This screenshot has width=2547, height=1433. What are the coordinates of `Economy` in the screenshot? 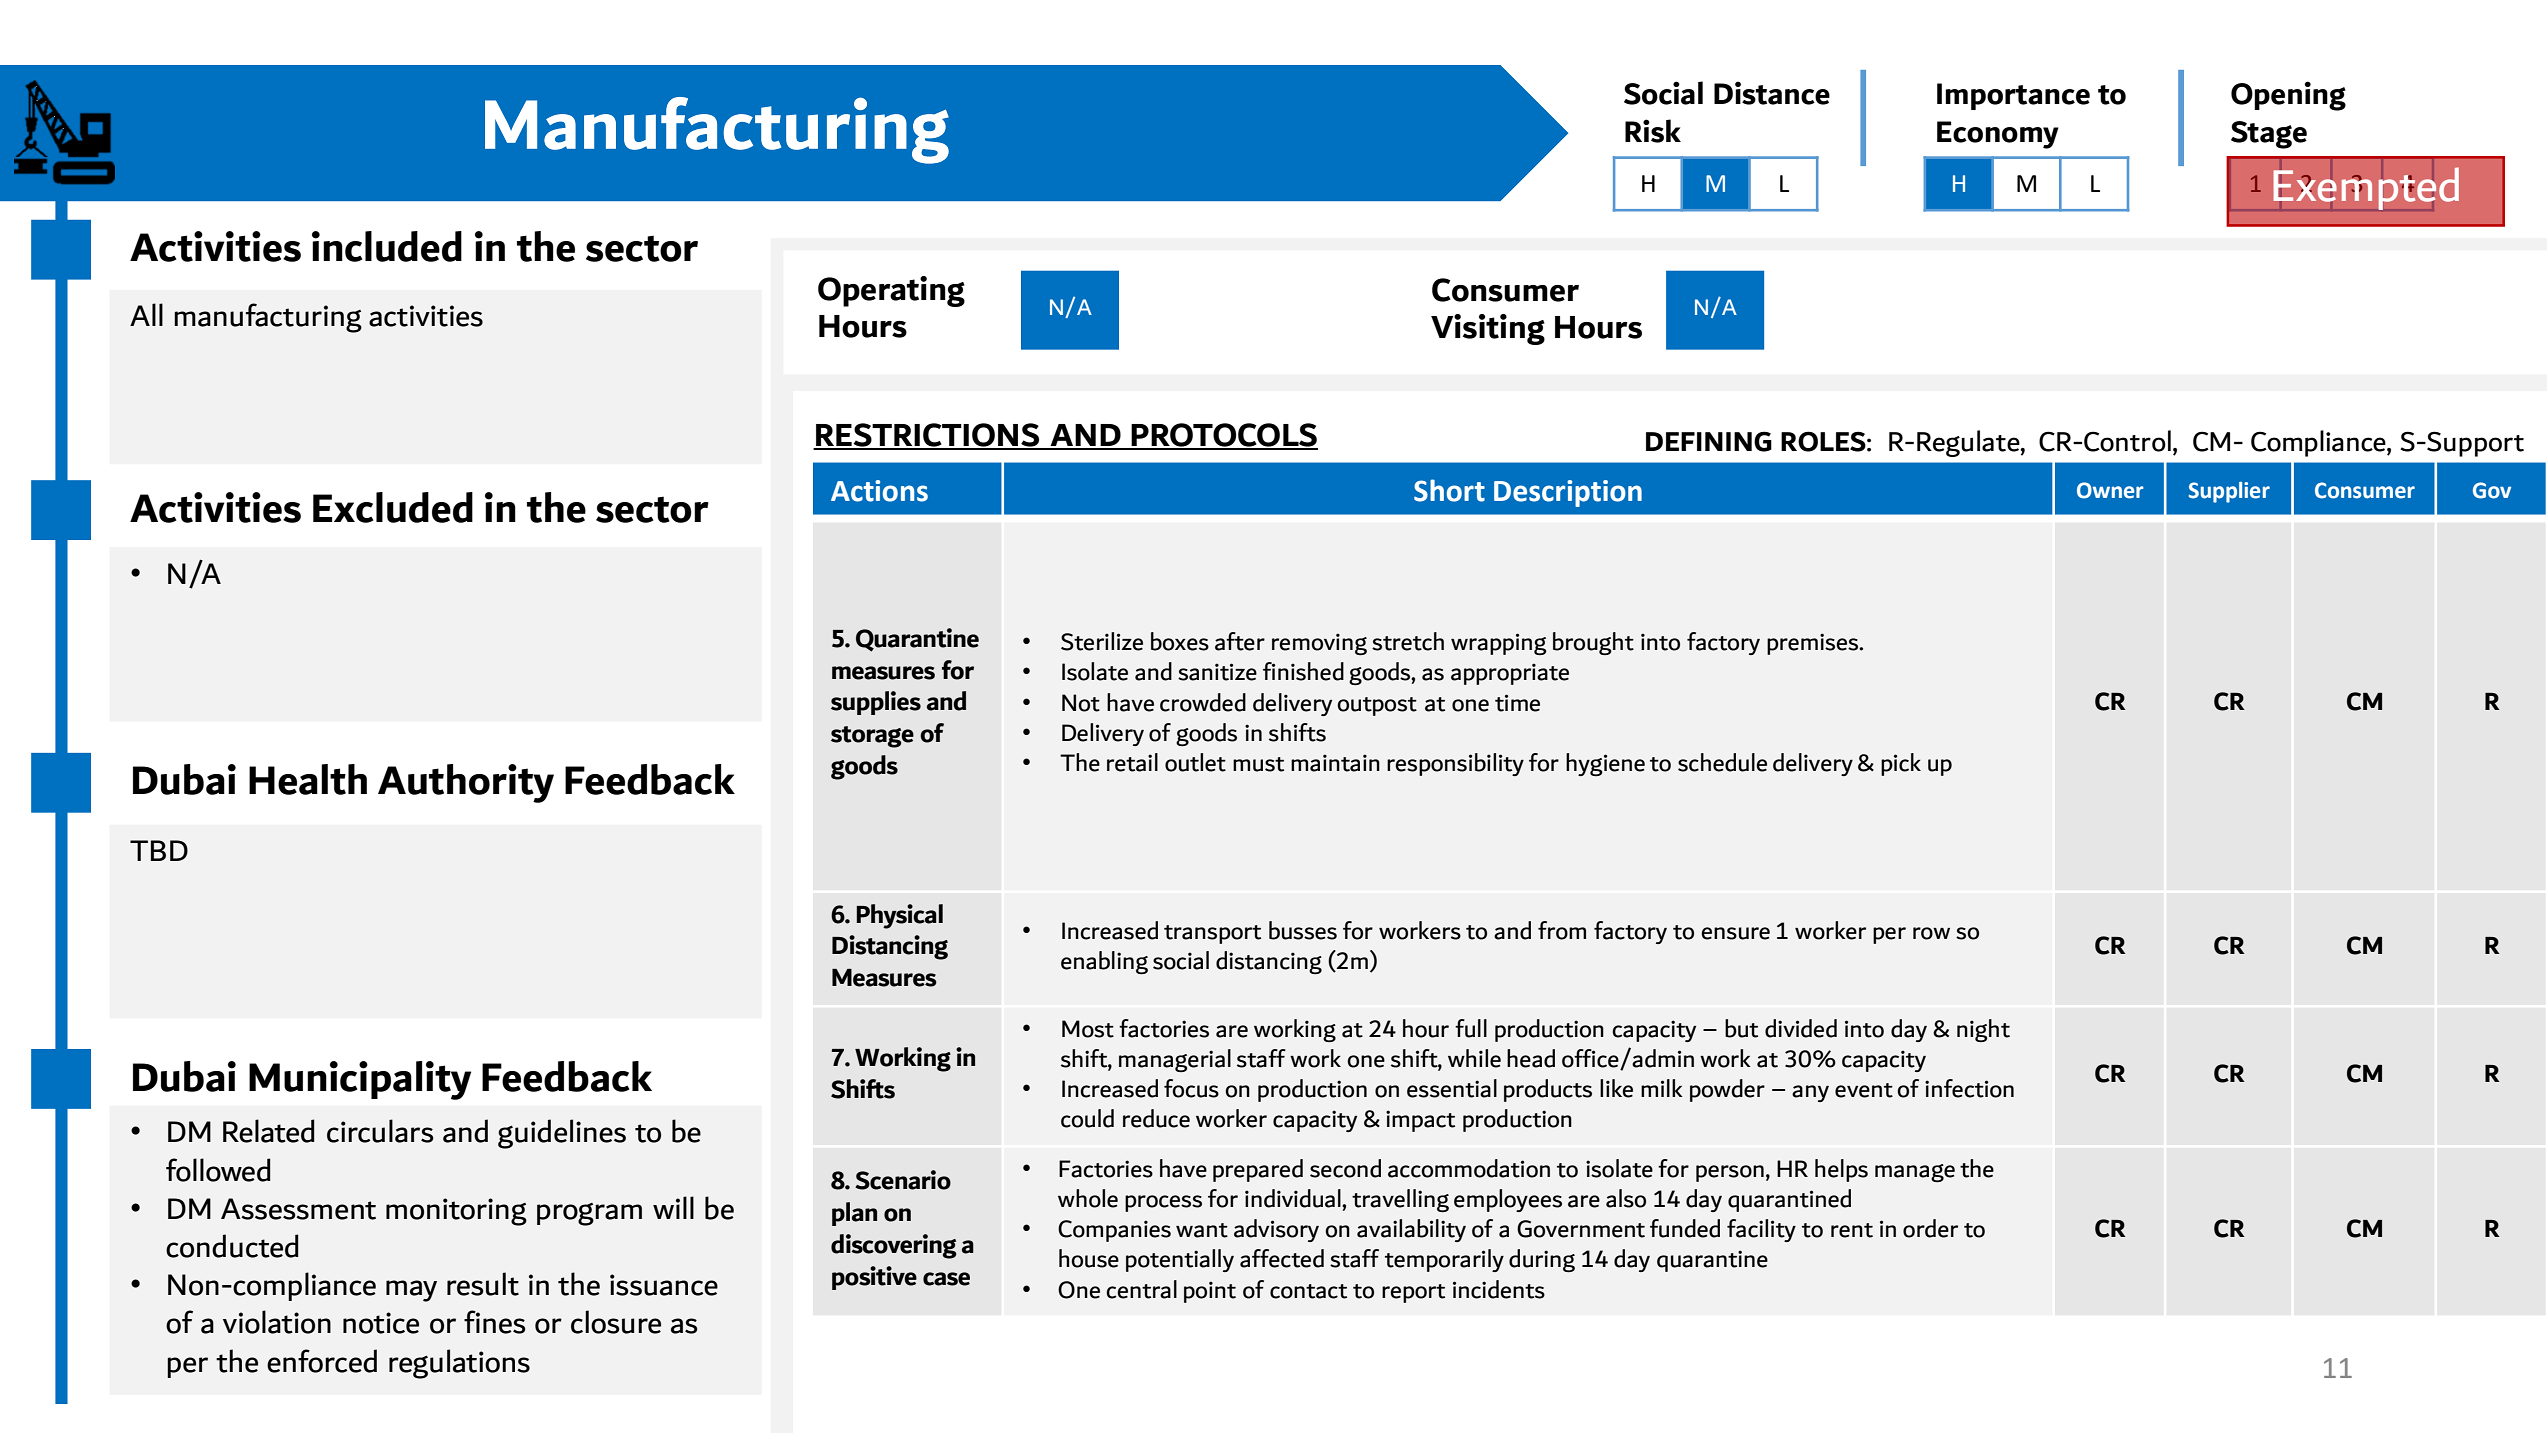 It's located at (1998, 135).
